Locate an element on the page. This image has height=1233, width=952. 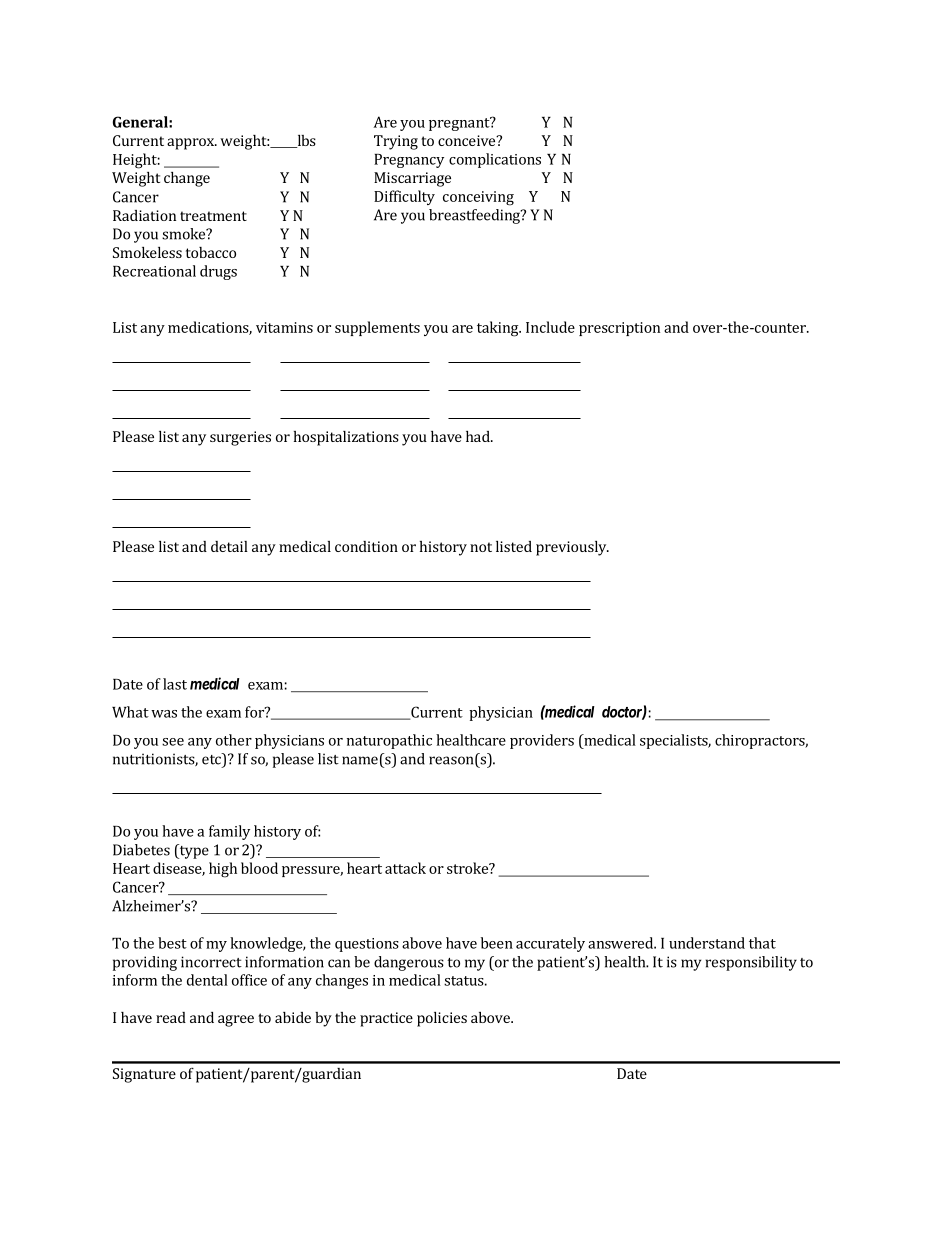
detail is located at coordinates (229, 546).
